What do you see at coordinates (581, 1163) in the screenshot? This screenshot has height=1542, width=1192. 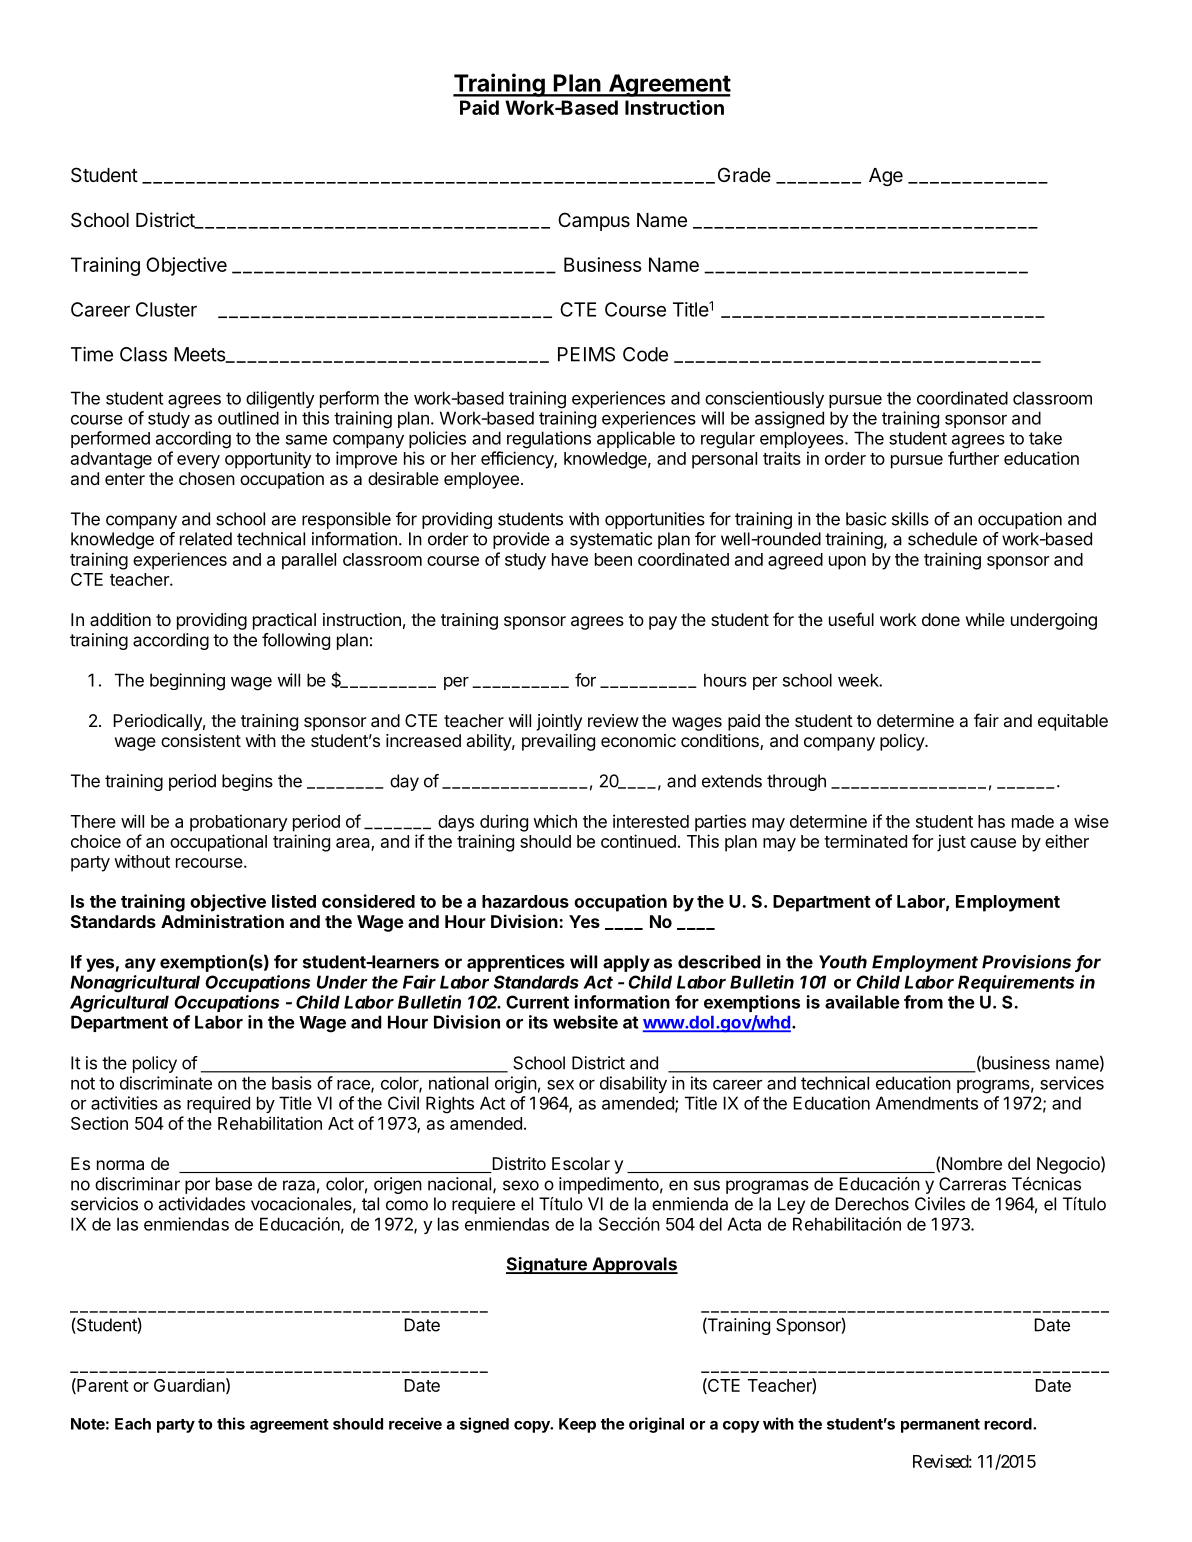 I see `Escolar` at bounding box center [581, 1163].
